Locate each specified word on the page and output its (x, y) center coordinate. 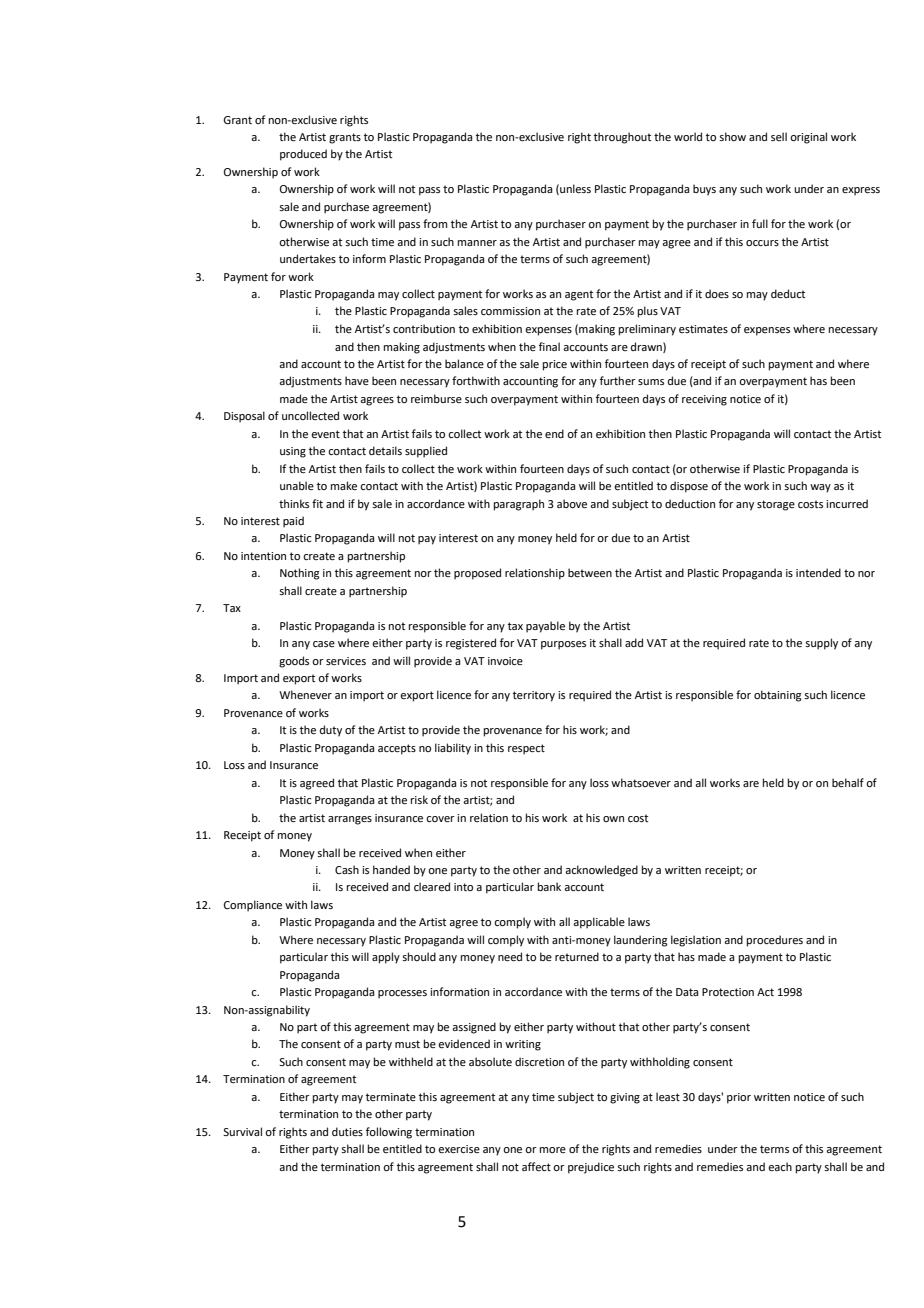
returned (577, 956)
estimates (703, 329)
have (357, 380)
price (555, 365)
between (590, 572)
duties (347, 1131)
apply (386, 958)
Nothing (300, 574)
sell (779, 136)
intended (818, 572)
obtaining (778, 696)
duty (331, 731)
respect (526, 749)
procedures (775, 941)
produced (303, 155)
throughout (622, 138)
